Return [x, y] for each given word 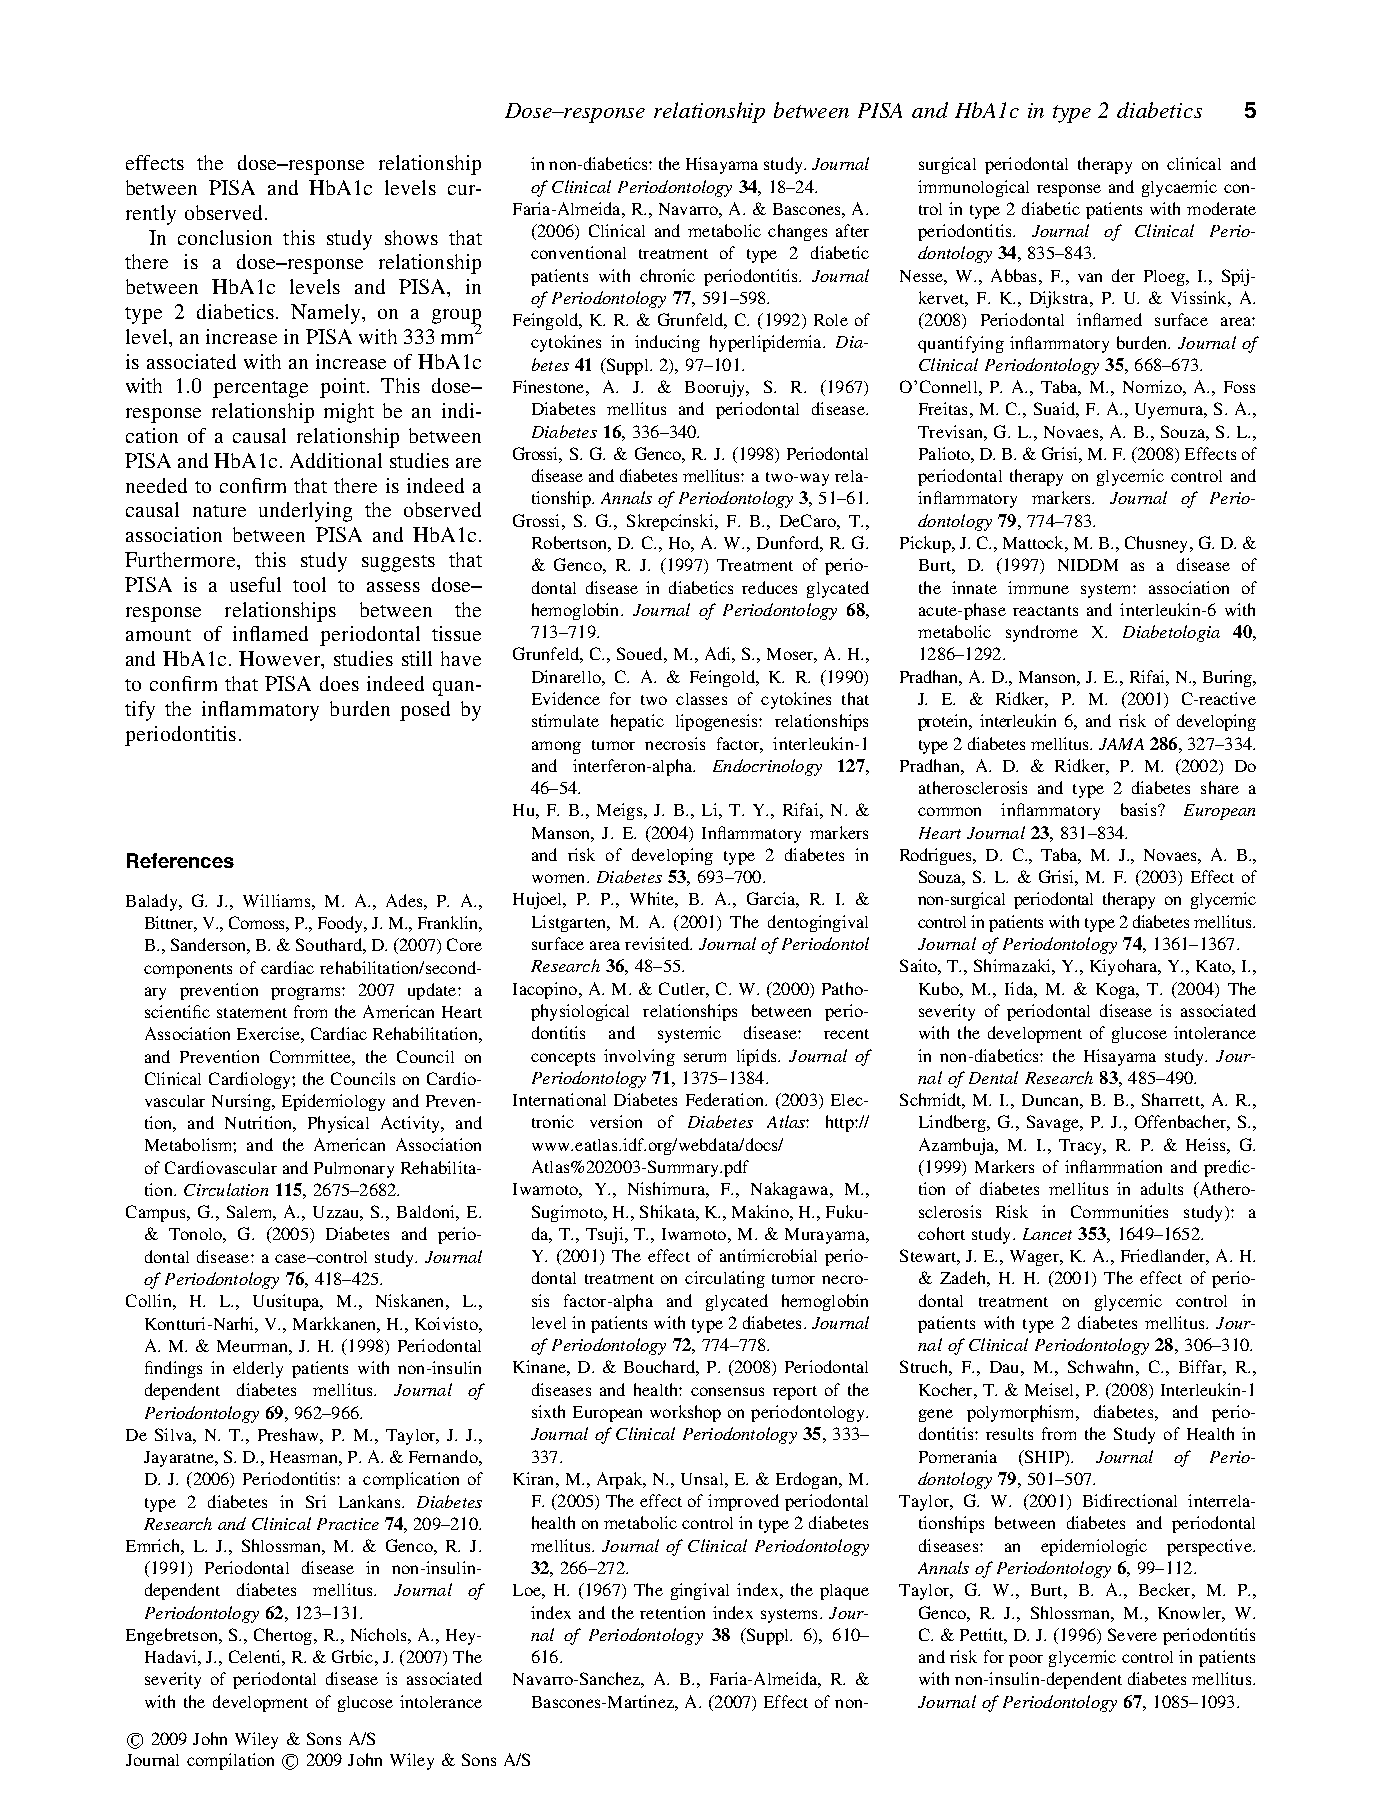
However [281, 660]
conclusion [225, 237]
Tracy [1081, 1147]
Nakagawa [791, 1190]
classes [701, 699]
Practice [348, 1524]
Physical [338, 1124]
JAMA [1121, 744]
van [1090, 277]
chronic [667, 275]
